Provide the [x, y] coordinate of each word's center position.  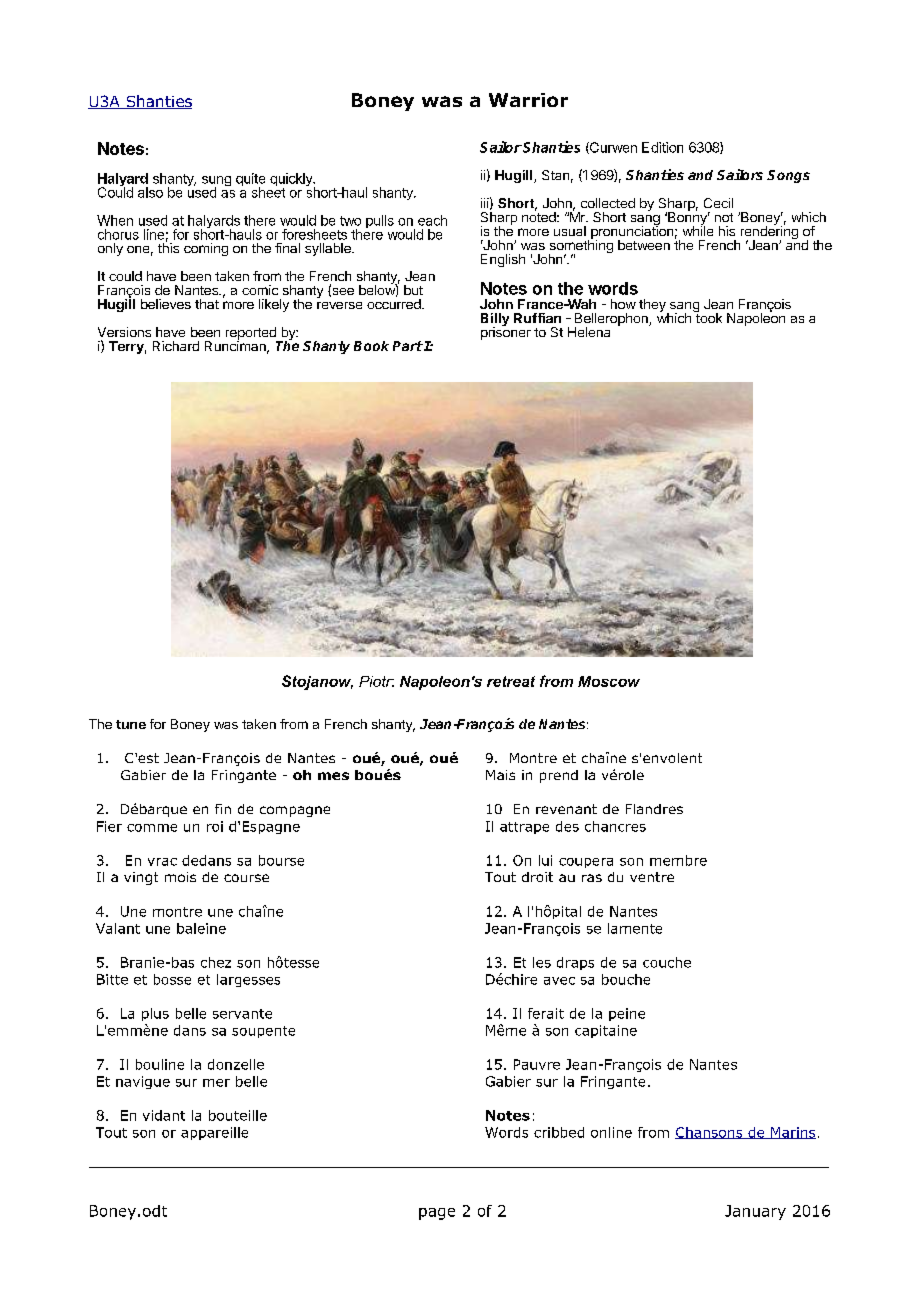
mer [216, 1083]
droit [537, 877]
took [708, 317]
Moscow [609, 681]
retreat [511, 681]
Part [408, 346]
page [437, 1214]
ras [592, 878]
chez [216, 962]
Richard [176, 346]
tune [131, 724]
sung [216, 182]
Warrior [528, 100]
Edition [662, 147]
